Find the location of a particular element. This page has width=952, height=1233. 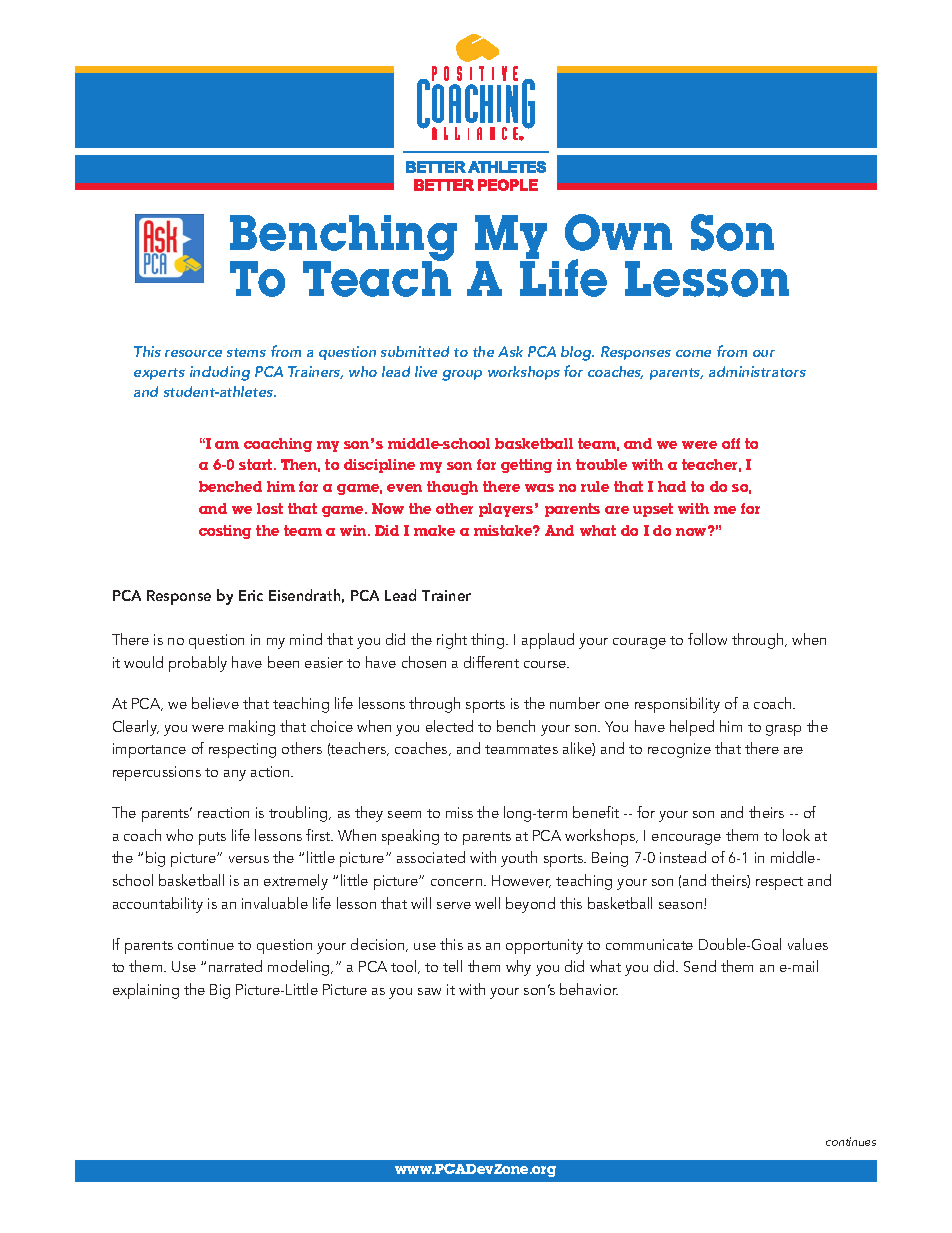

believe is located at coordinates (215, 703).
